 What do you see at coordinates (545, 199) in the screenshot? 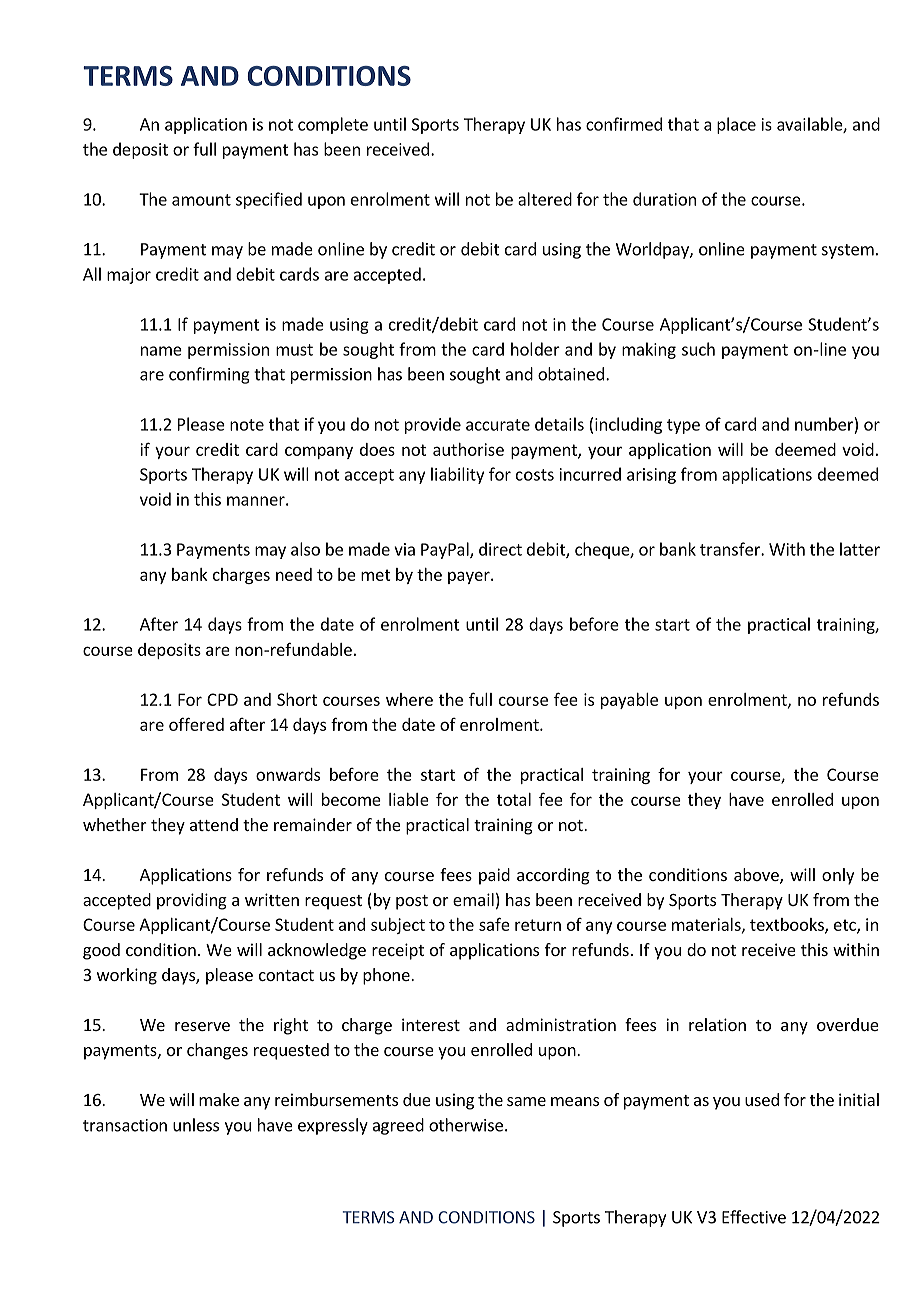
I see `altered` at bounding box center [545, 199].
